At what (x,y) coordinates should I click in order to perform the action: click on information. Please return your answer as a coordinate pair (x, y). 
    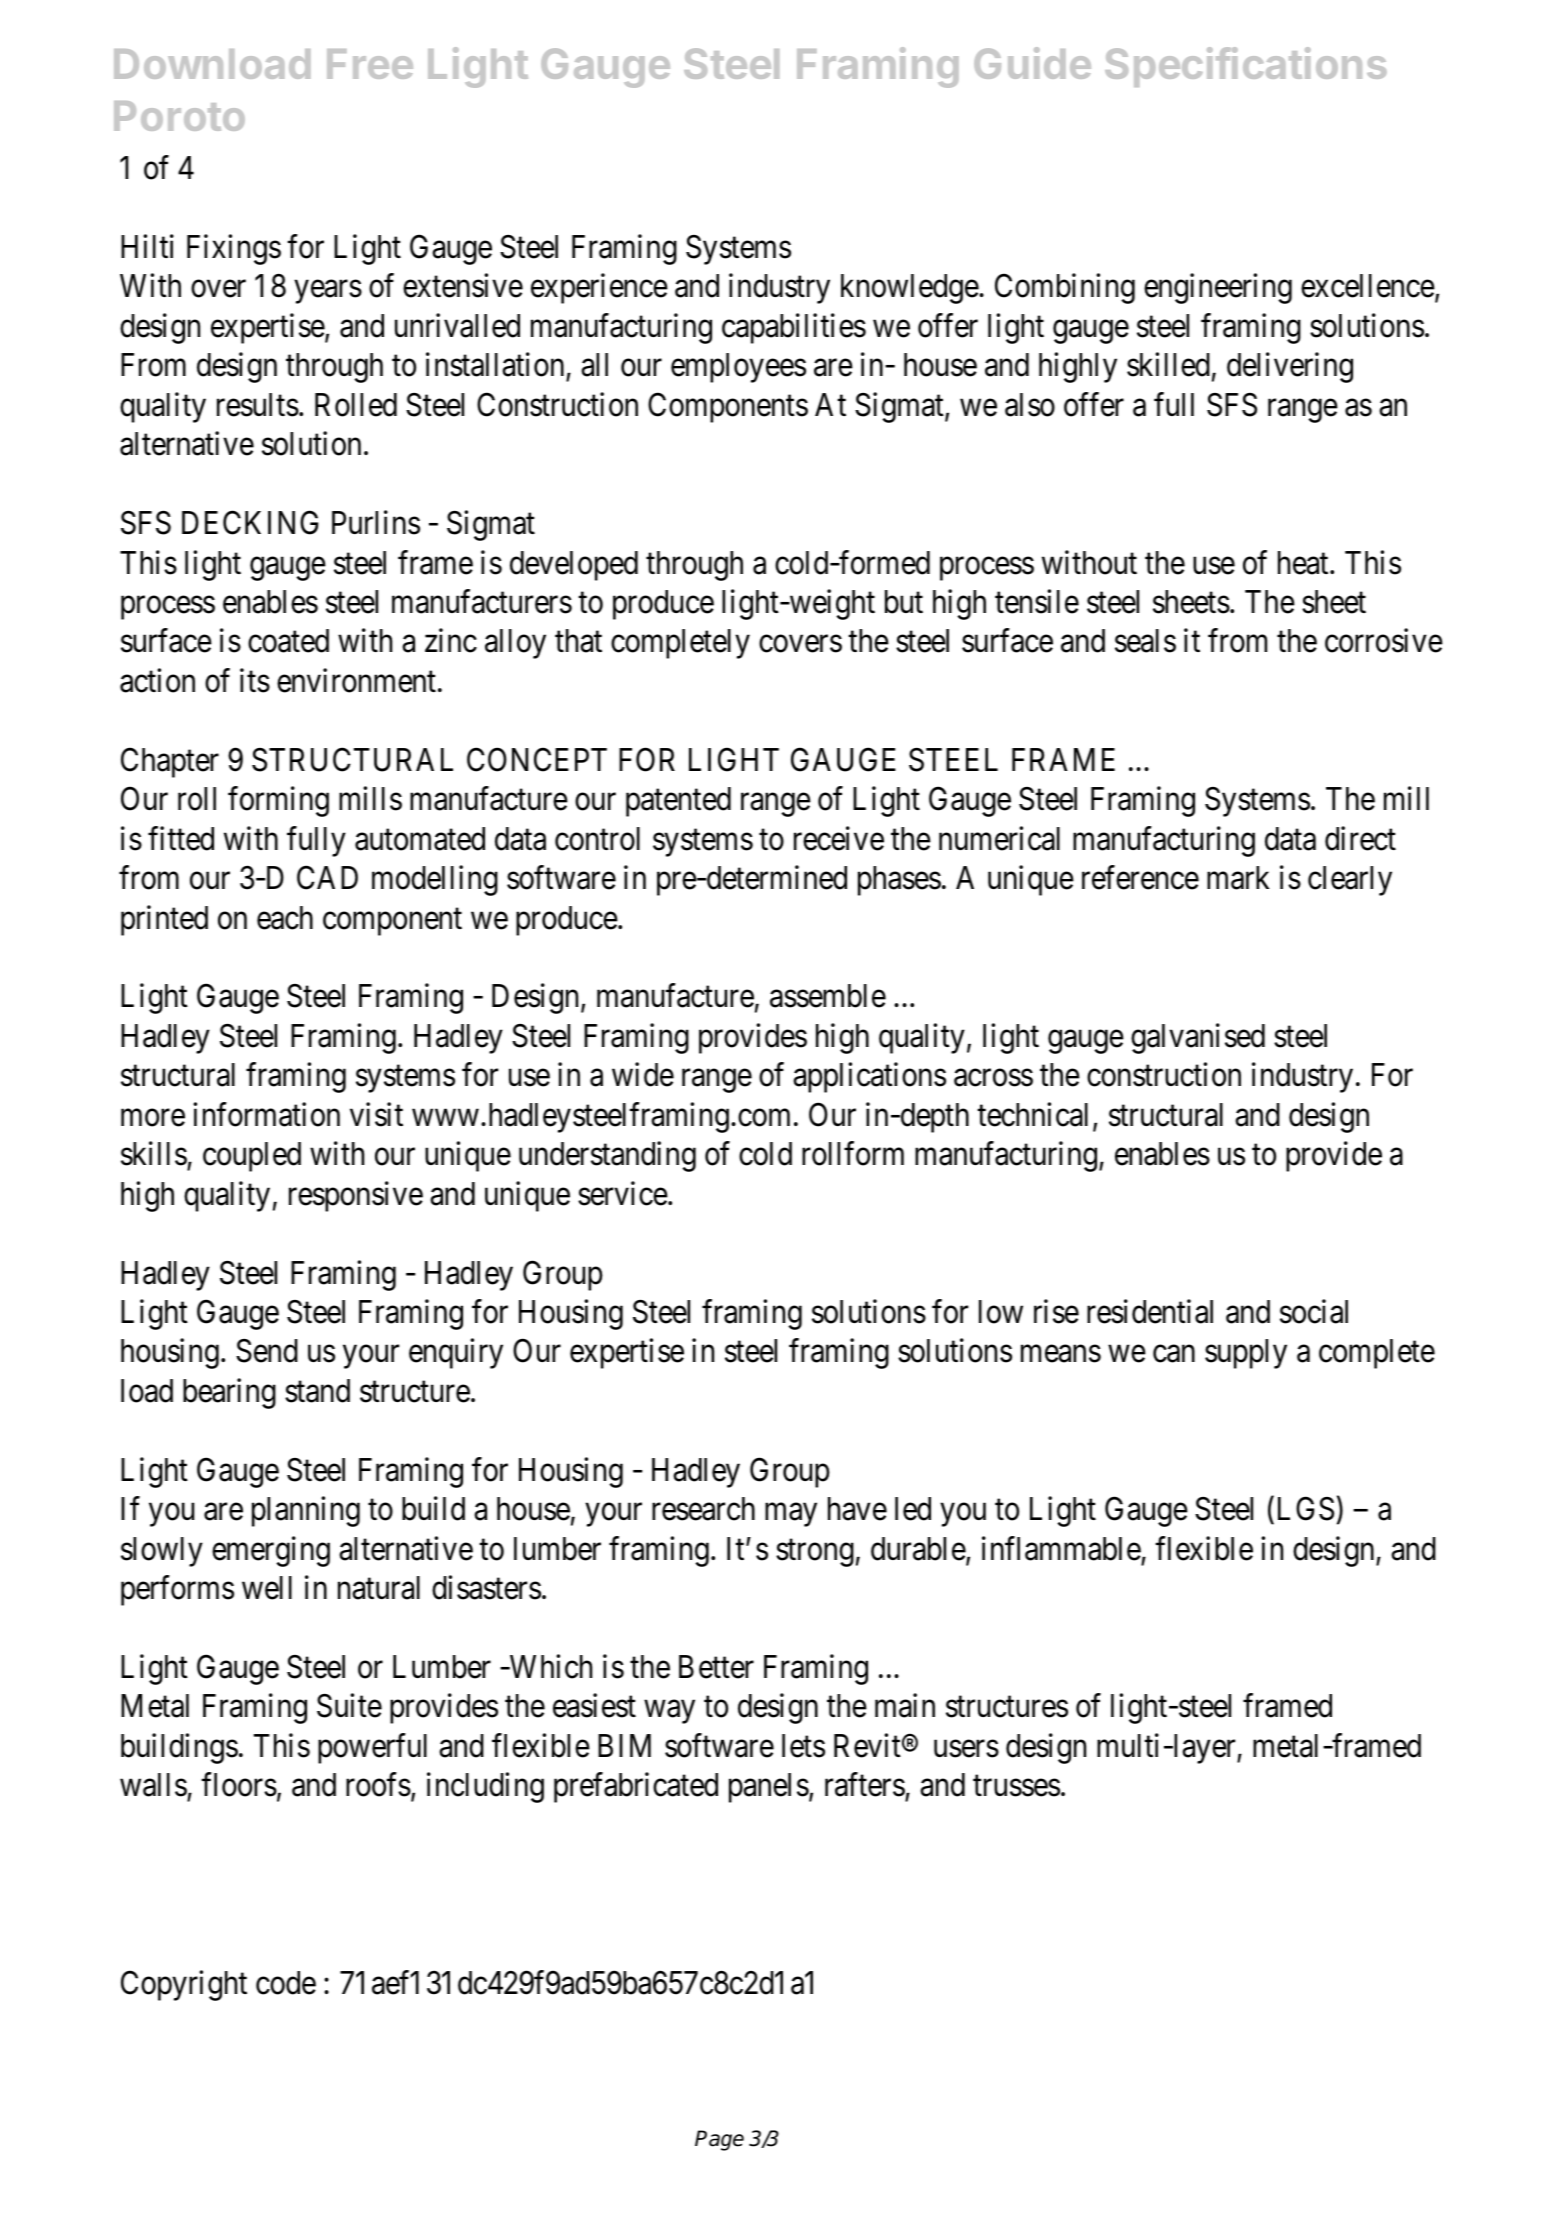
    Looking at the image, I should click on (266, 1114).
